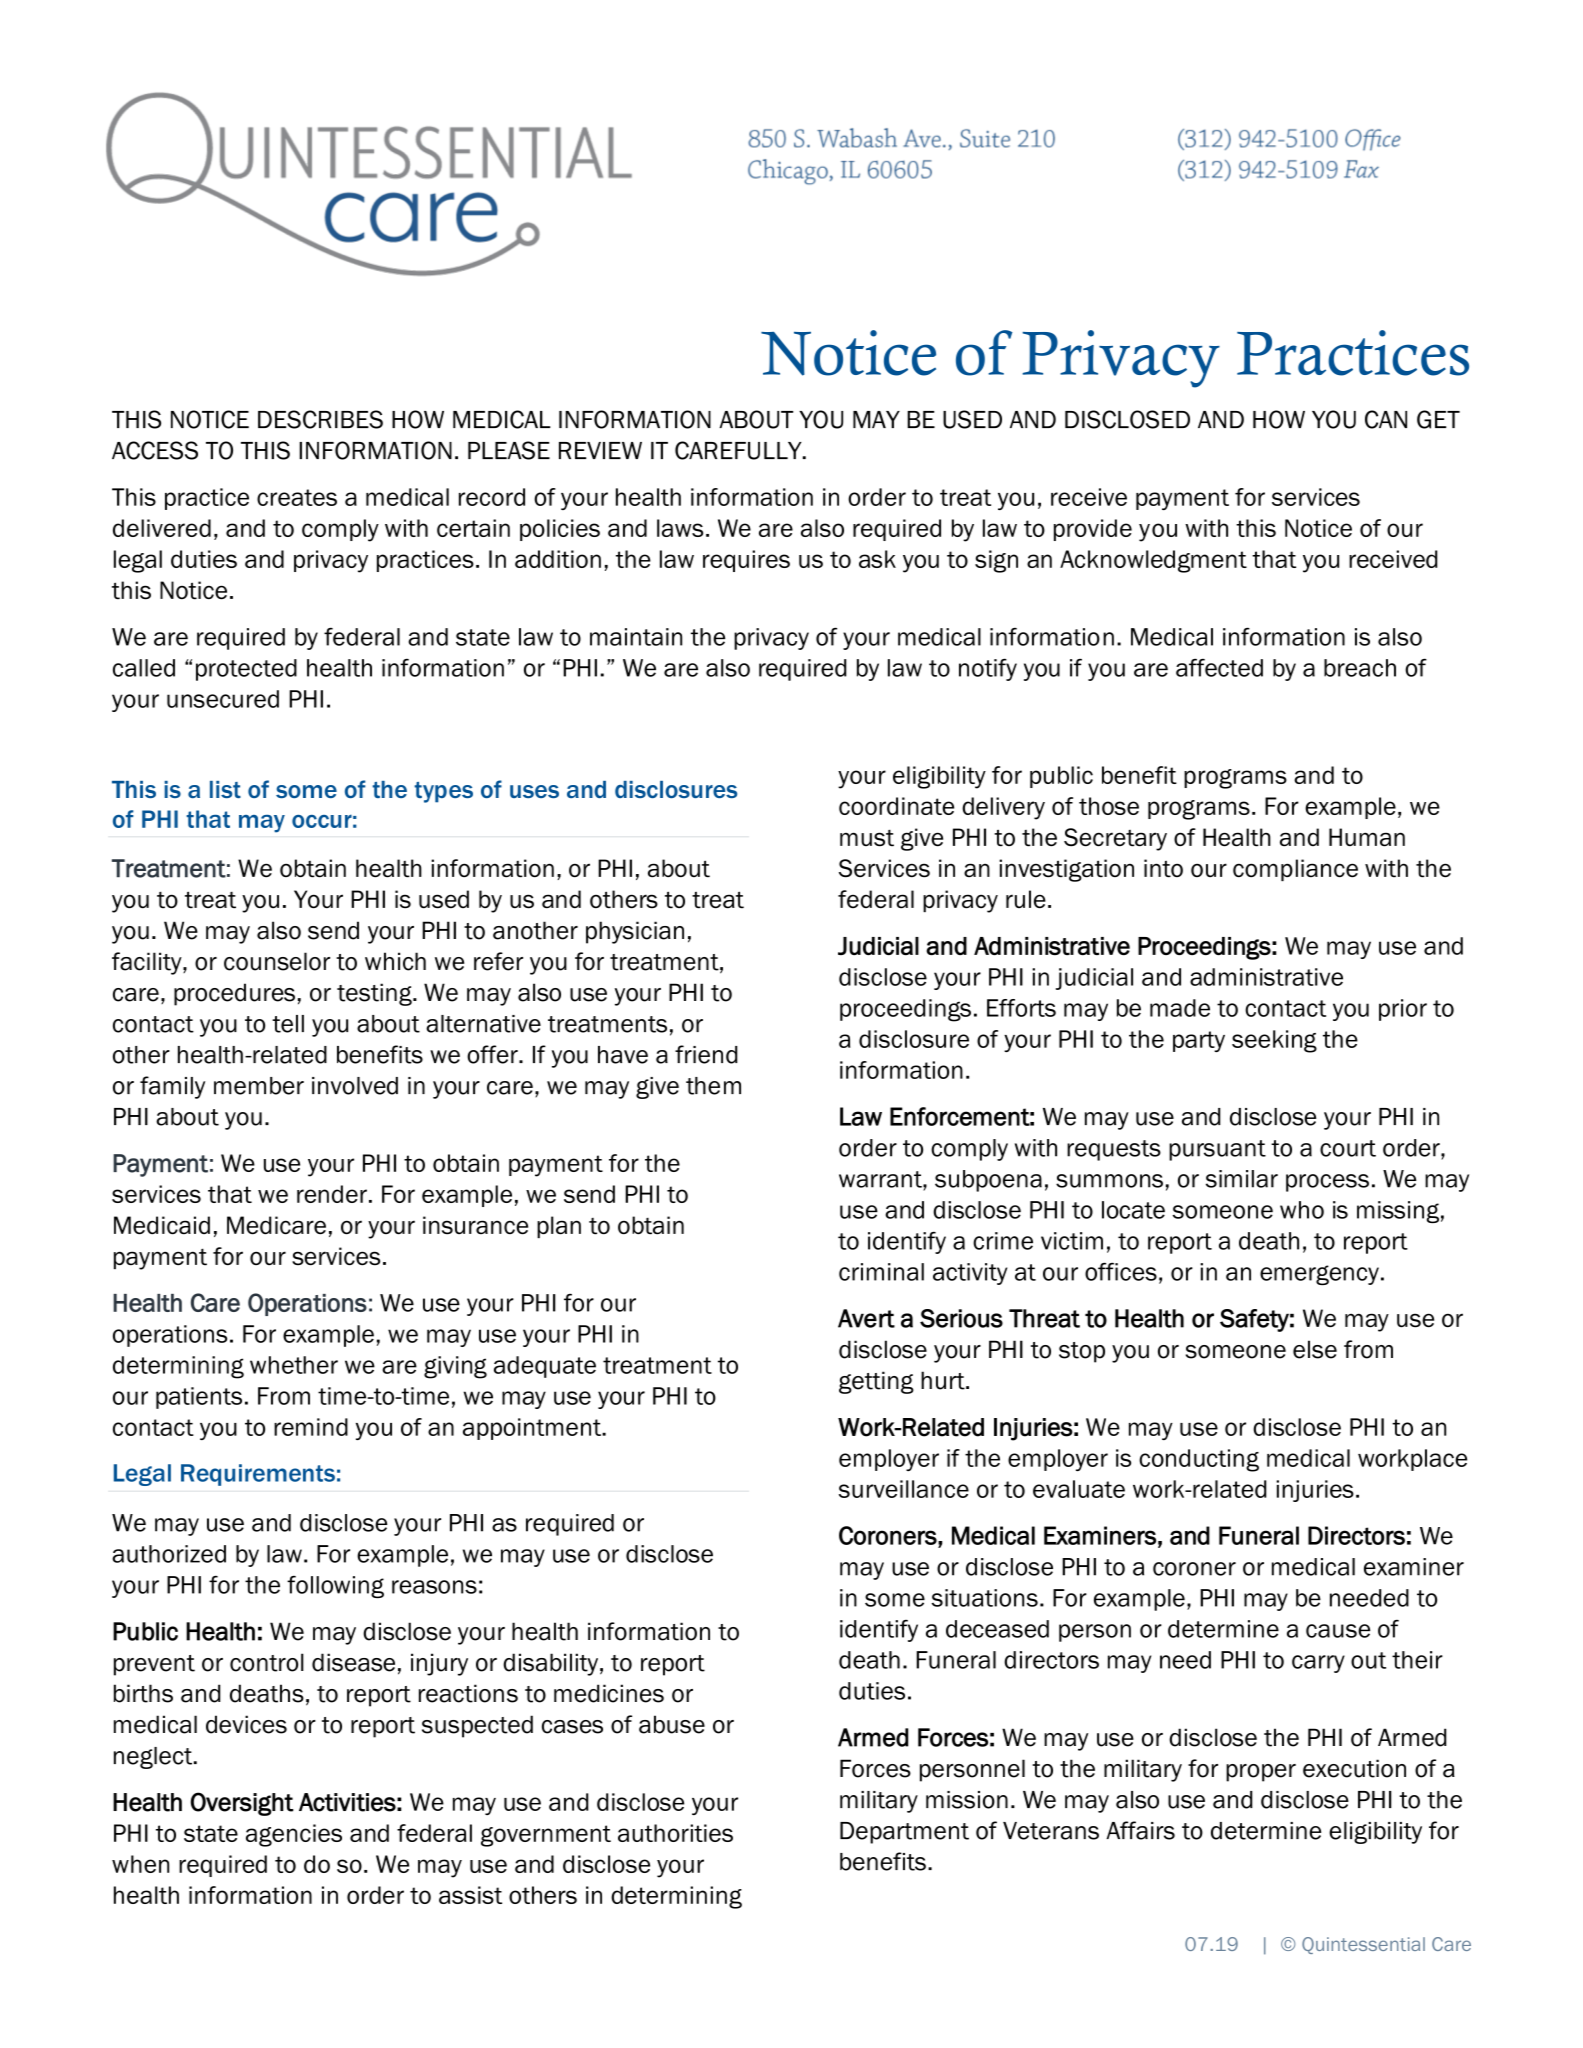 Image resolution: width=1583 pixels, height=2048 pixels. What do you see at coordinates (297, 497) in the document?
I see `creates` at bounding box center [297, 497].
